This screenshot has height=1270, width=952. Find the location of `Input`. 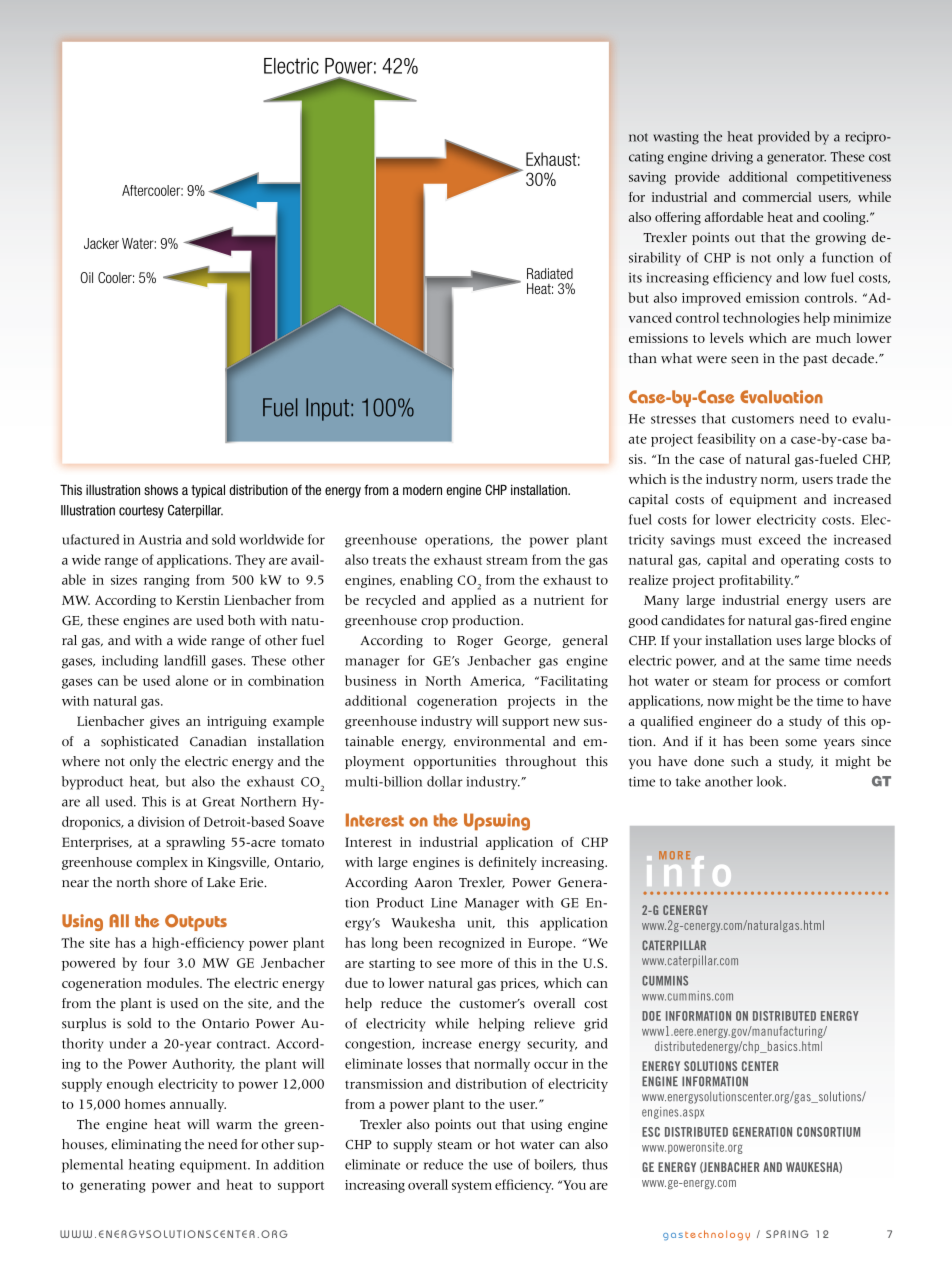

Input is located at coordinates (329, 409).
